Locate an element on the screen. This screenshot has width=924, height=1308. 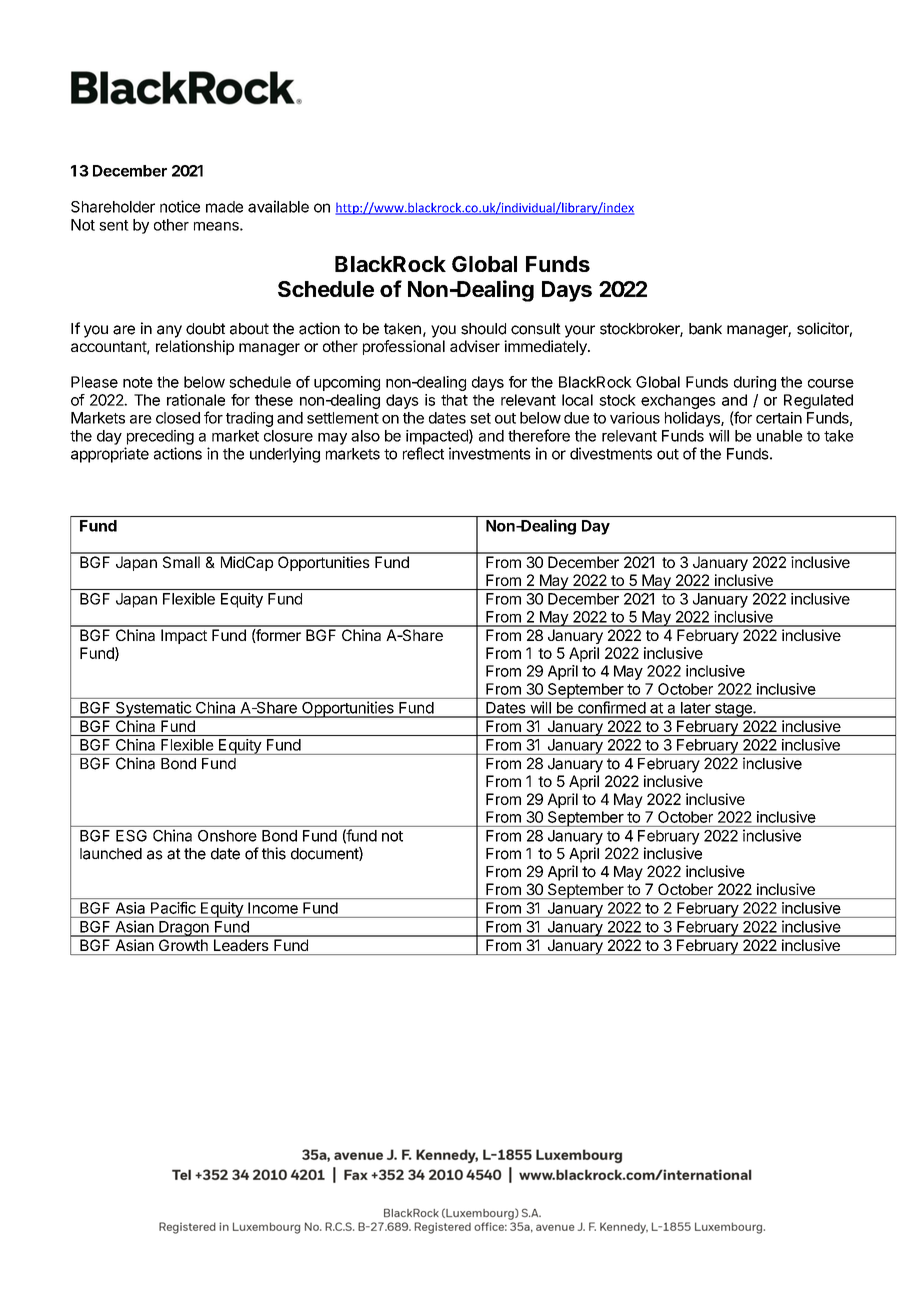
this is located at coordinates (274, 853).
